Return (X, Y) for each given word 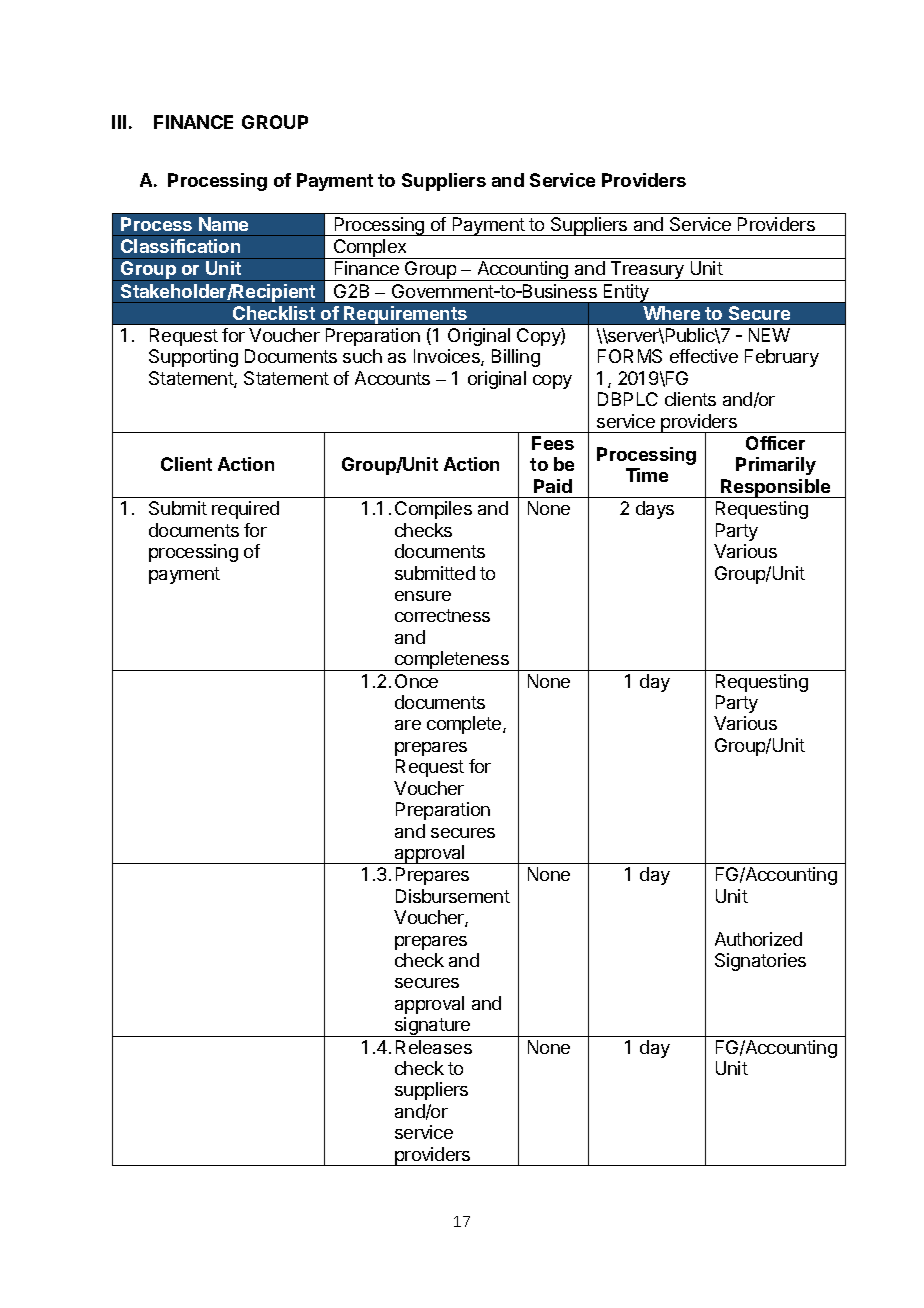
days (655, 510)
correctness (442, 615)
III (119, 122)
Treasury (647, 271)
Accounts (392, 378)
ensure (423, 596)
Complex (370, 249)
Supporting (193, 358)
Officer (775, 443)
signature (433, 1027)
